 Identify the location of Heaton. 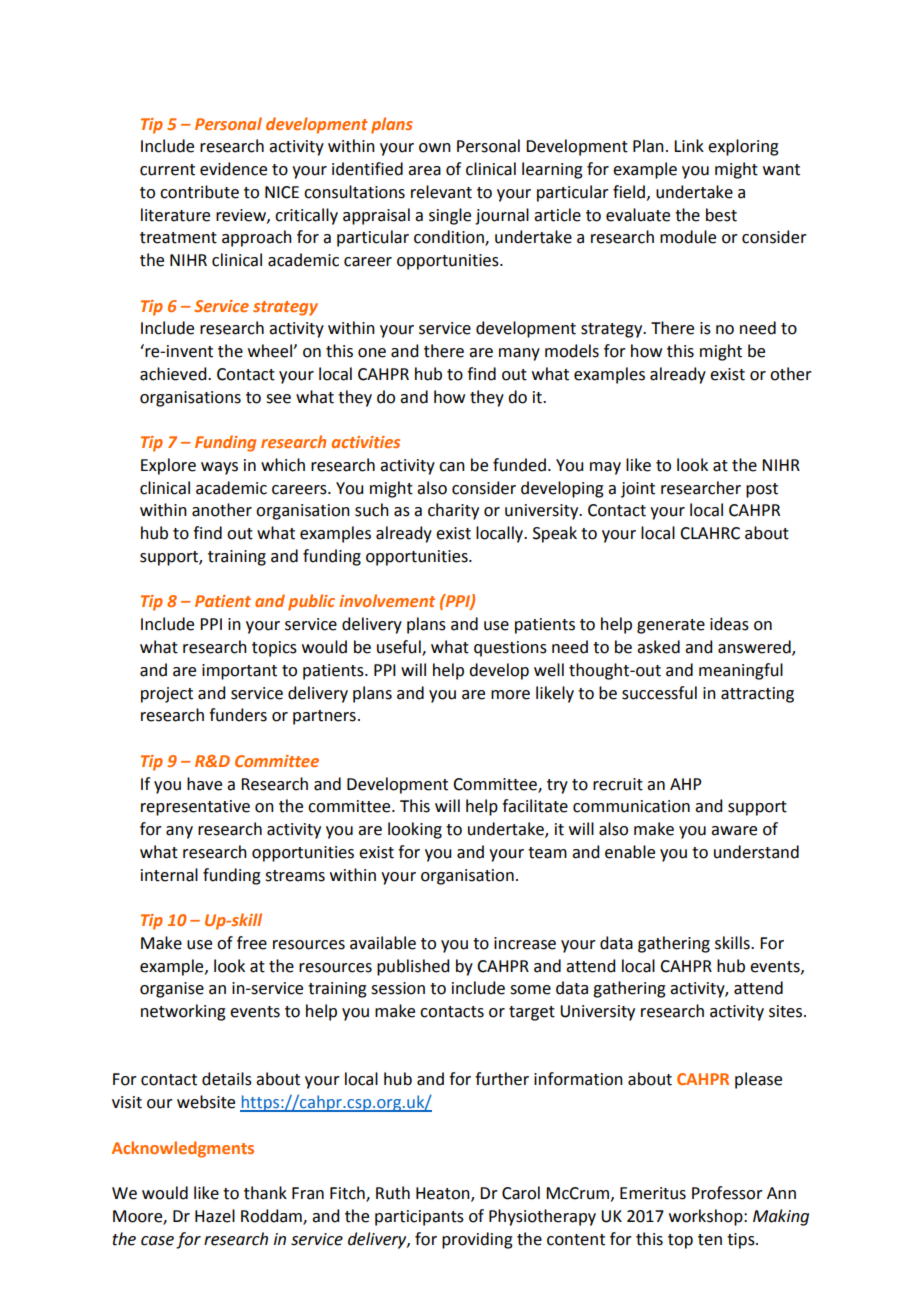
(444, 1194).
